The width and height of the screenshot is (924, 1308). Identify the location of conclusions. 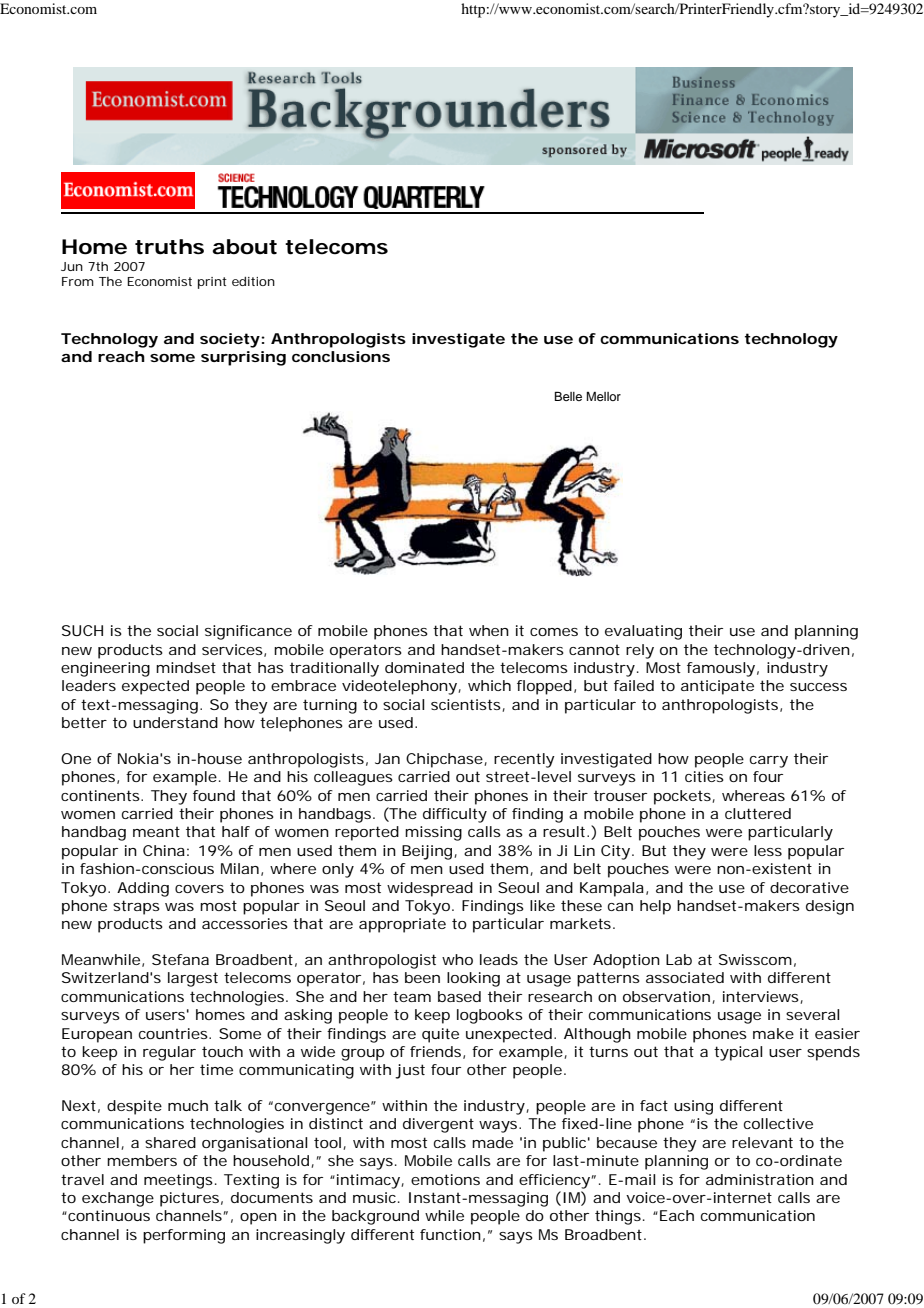
(341, 356).
